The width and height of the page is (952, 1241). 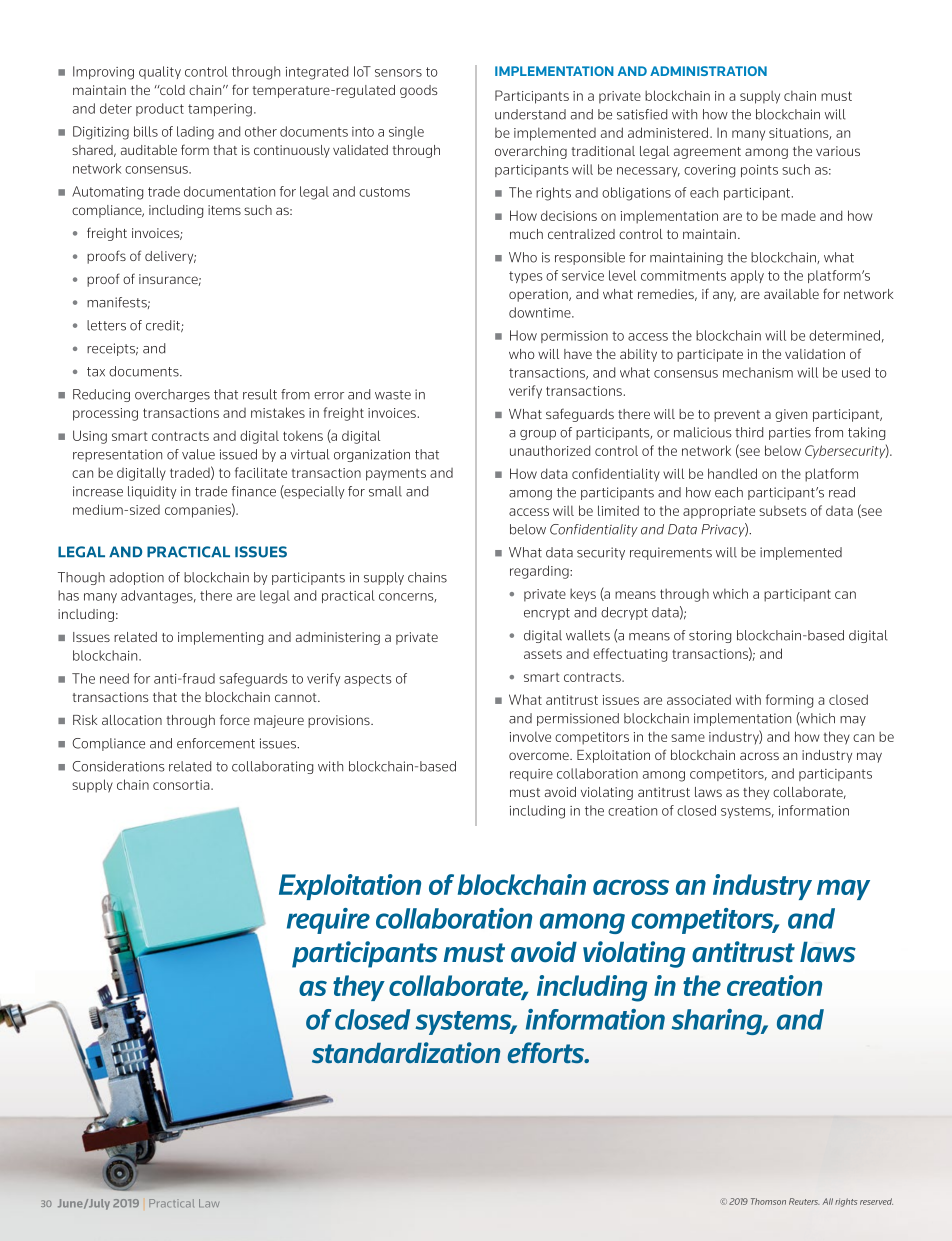 What do you see at coordinates (791, 294) in the page?
I see `available` at bounding box center [791, 294].
